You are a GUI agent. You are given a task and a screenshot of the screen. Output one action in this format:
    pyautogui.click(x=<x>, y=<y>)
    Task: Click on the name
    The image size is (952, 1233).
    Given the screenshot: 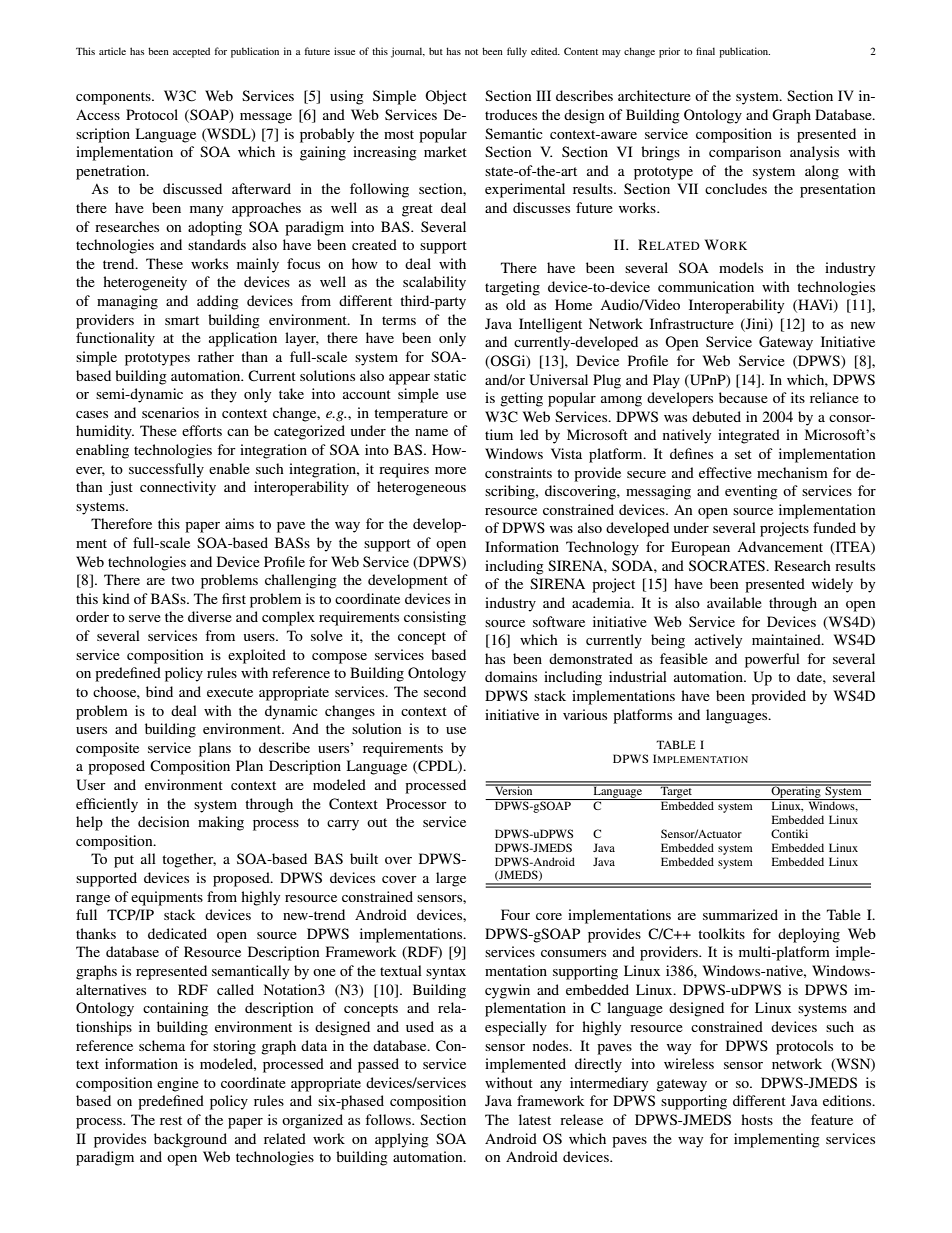 What is the action you would take?
    pyautogui.click(x=431, y=432)
